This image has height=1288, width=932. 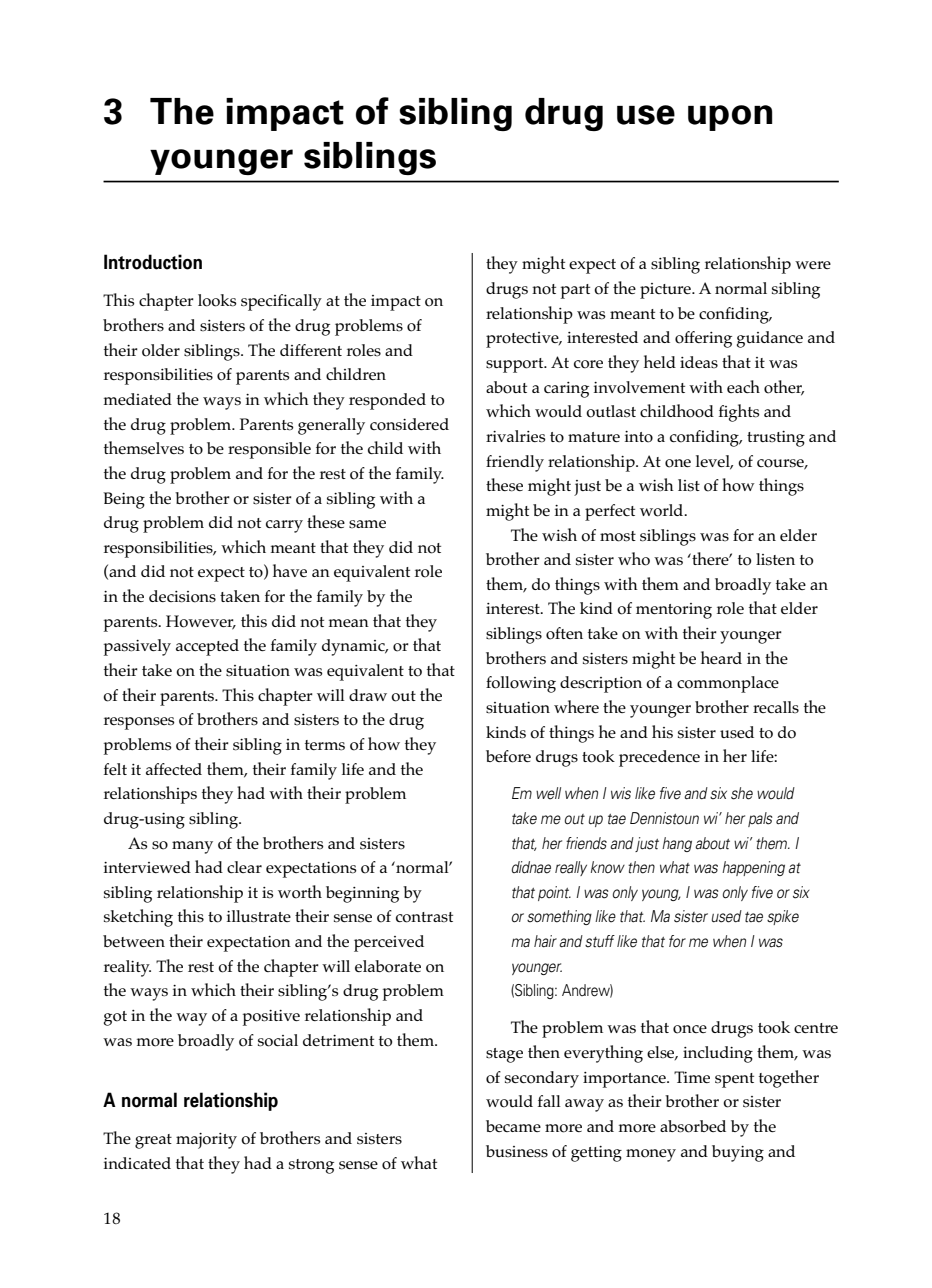 What do you see at coordinates (153, 262) in the image?
I see `Introduction` at bounding box center [153, 262].
